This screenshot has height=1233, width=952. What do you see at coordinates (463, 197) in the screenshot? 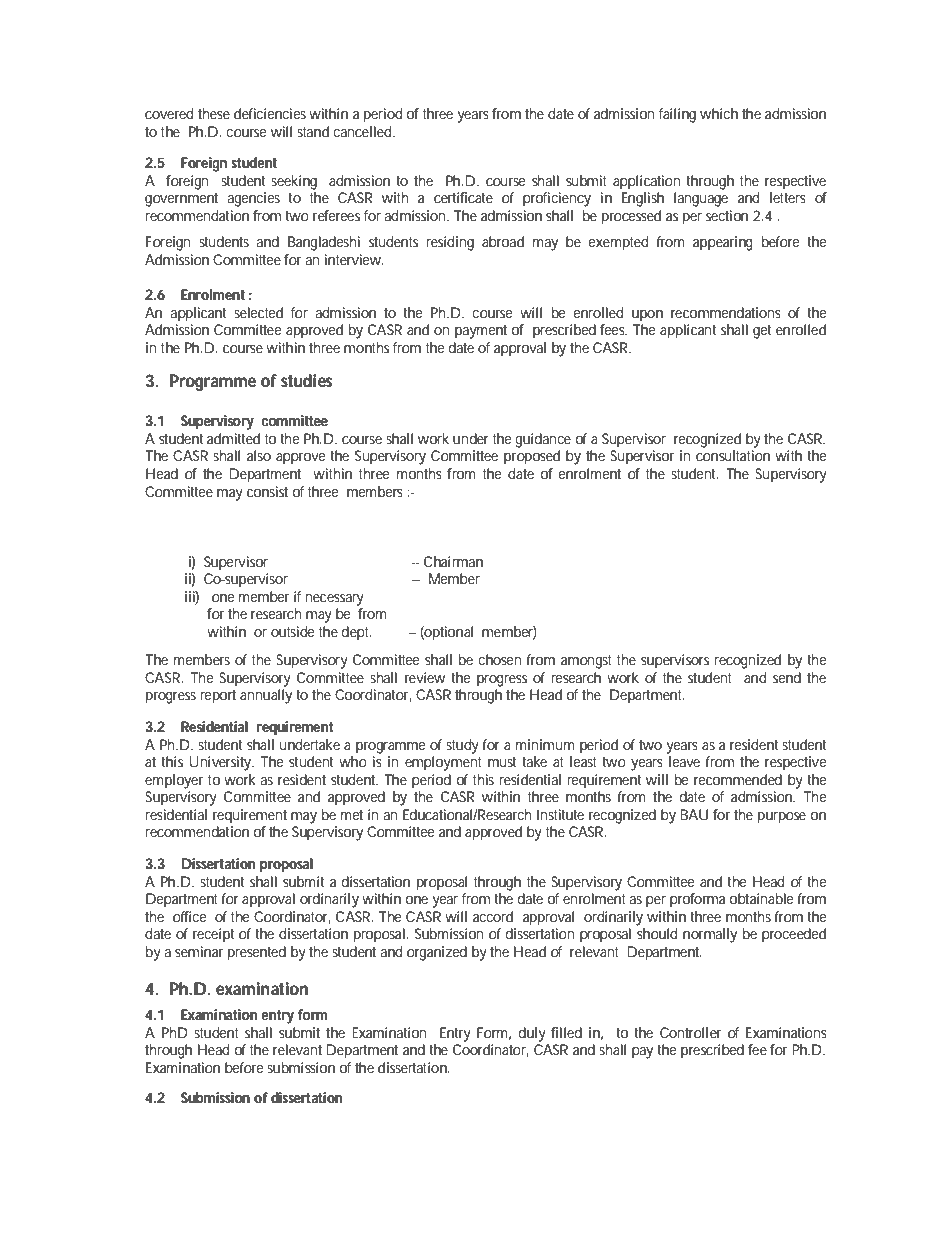
I see `certificate` at bounding box center [463, 197].
